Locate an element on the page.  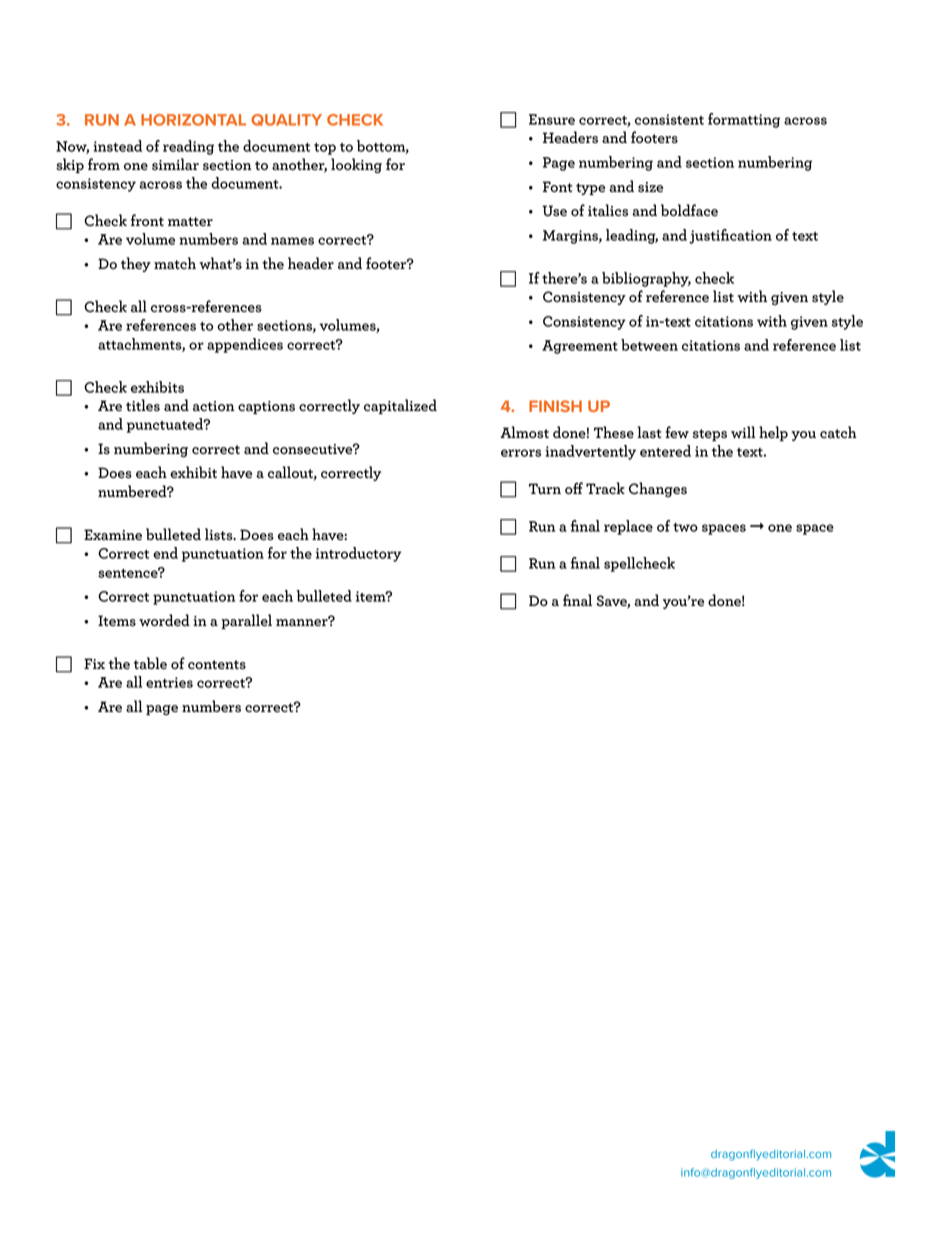
table is located at coordinates (150, 663).
